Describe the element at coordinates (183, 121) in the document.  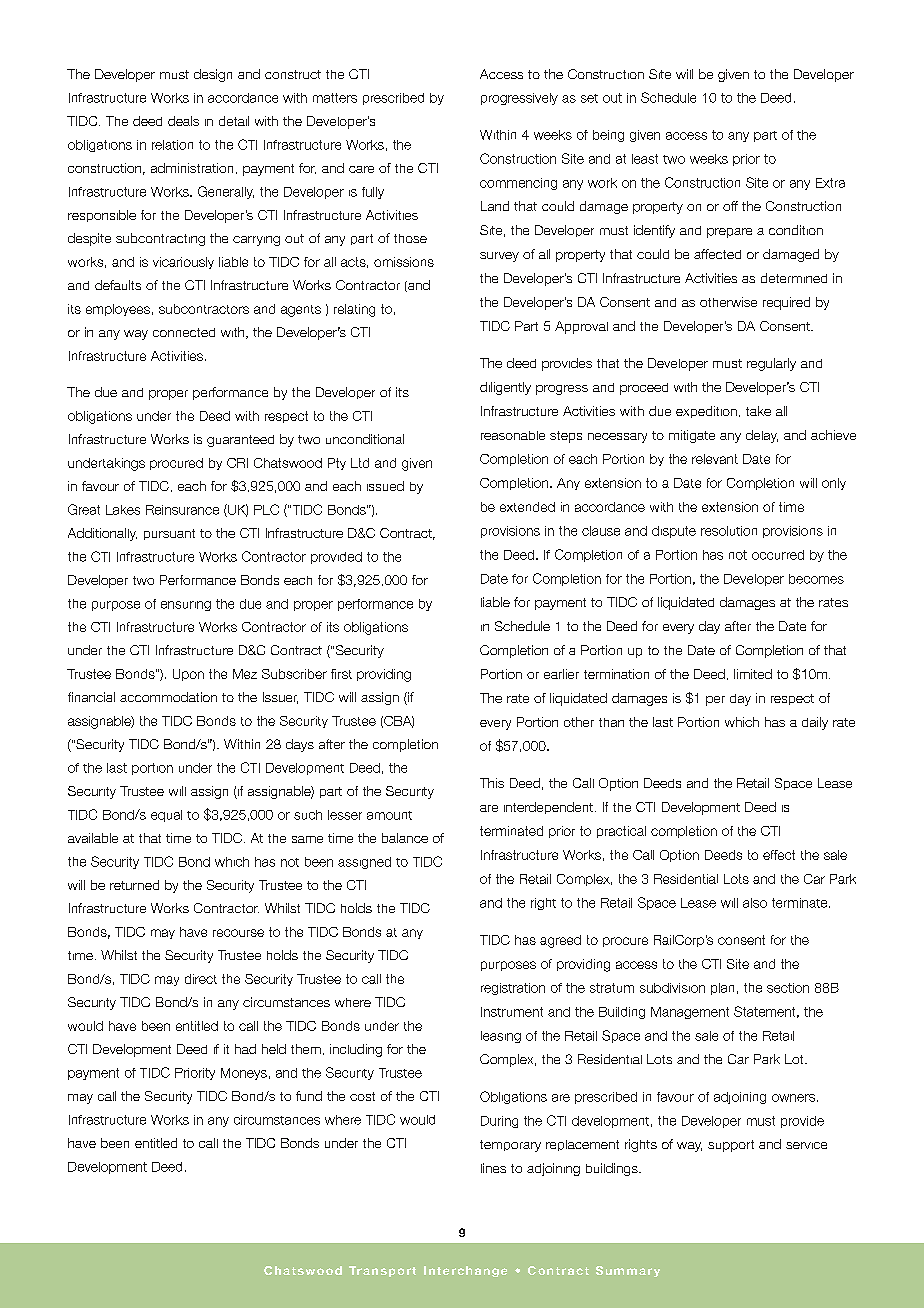
I see `deals` at that location.
